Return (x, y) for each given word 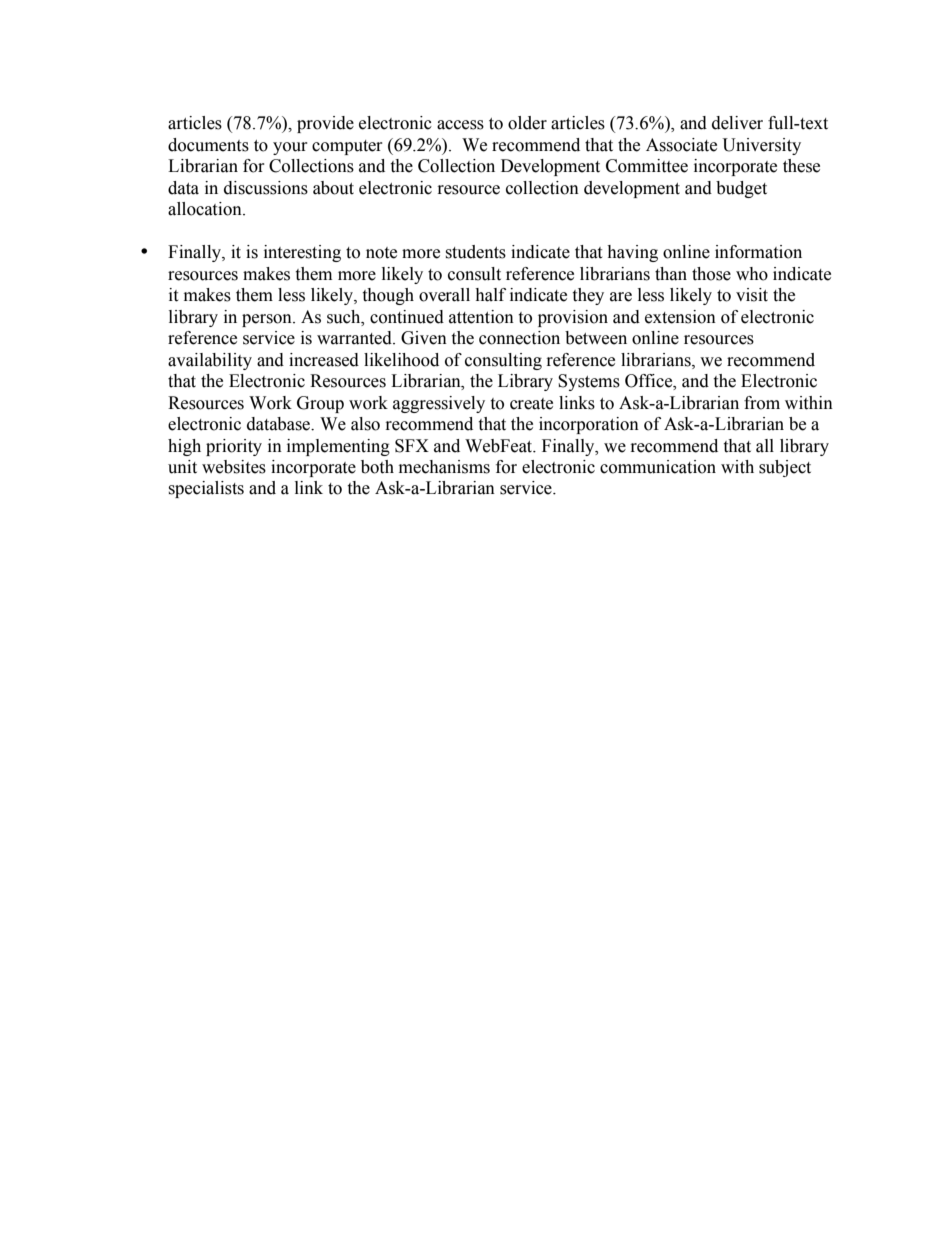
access (460, 125)
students (475, 252)
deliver (737, 123)
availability (210, 361)
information (758, 252)
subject (785, 468)
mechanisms (444, 467)
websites (234, 467)
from (762, 403)
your (290, 148)
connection (519, 338)
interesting (302, 253)
